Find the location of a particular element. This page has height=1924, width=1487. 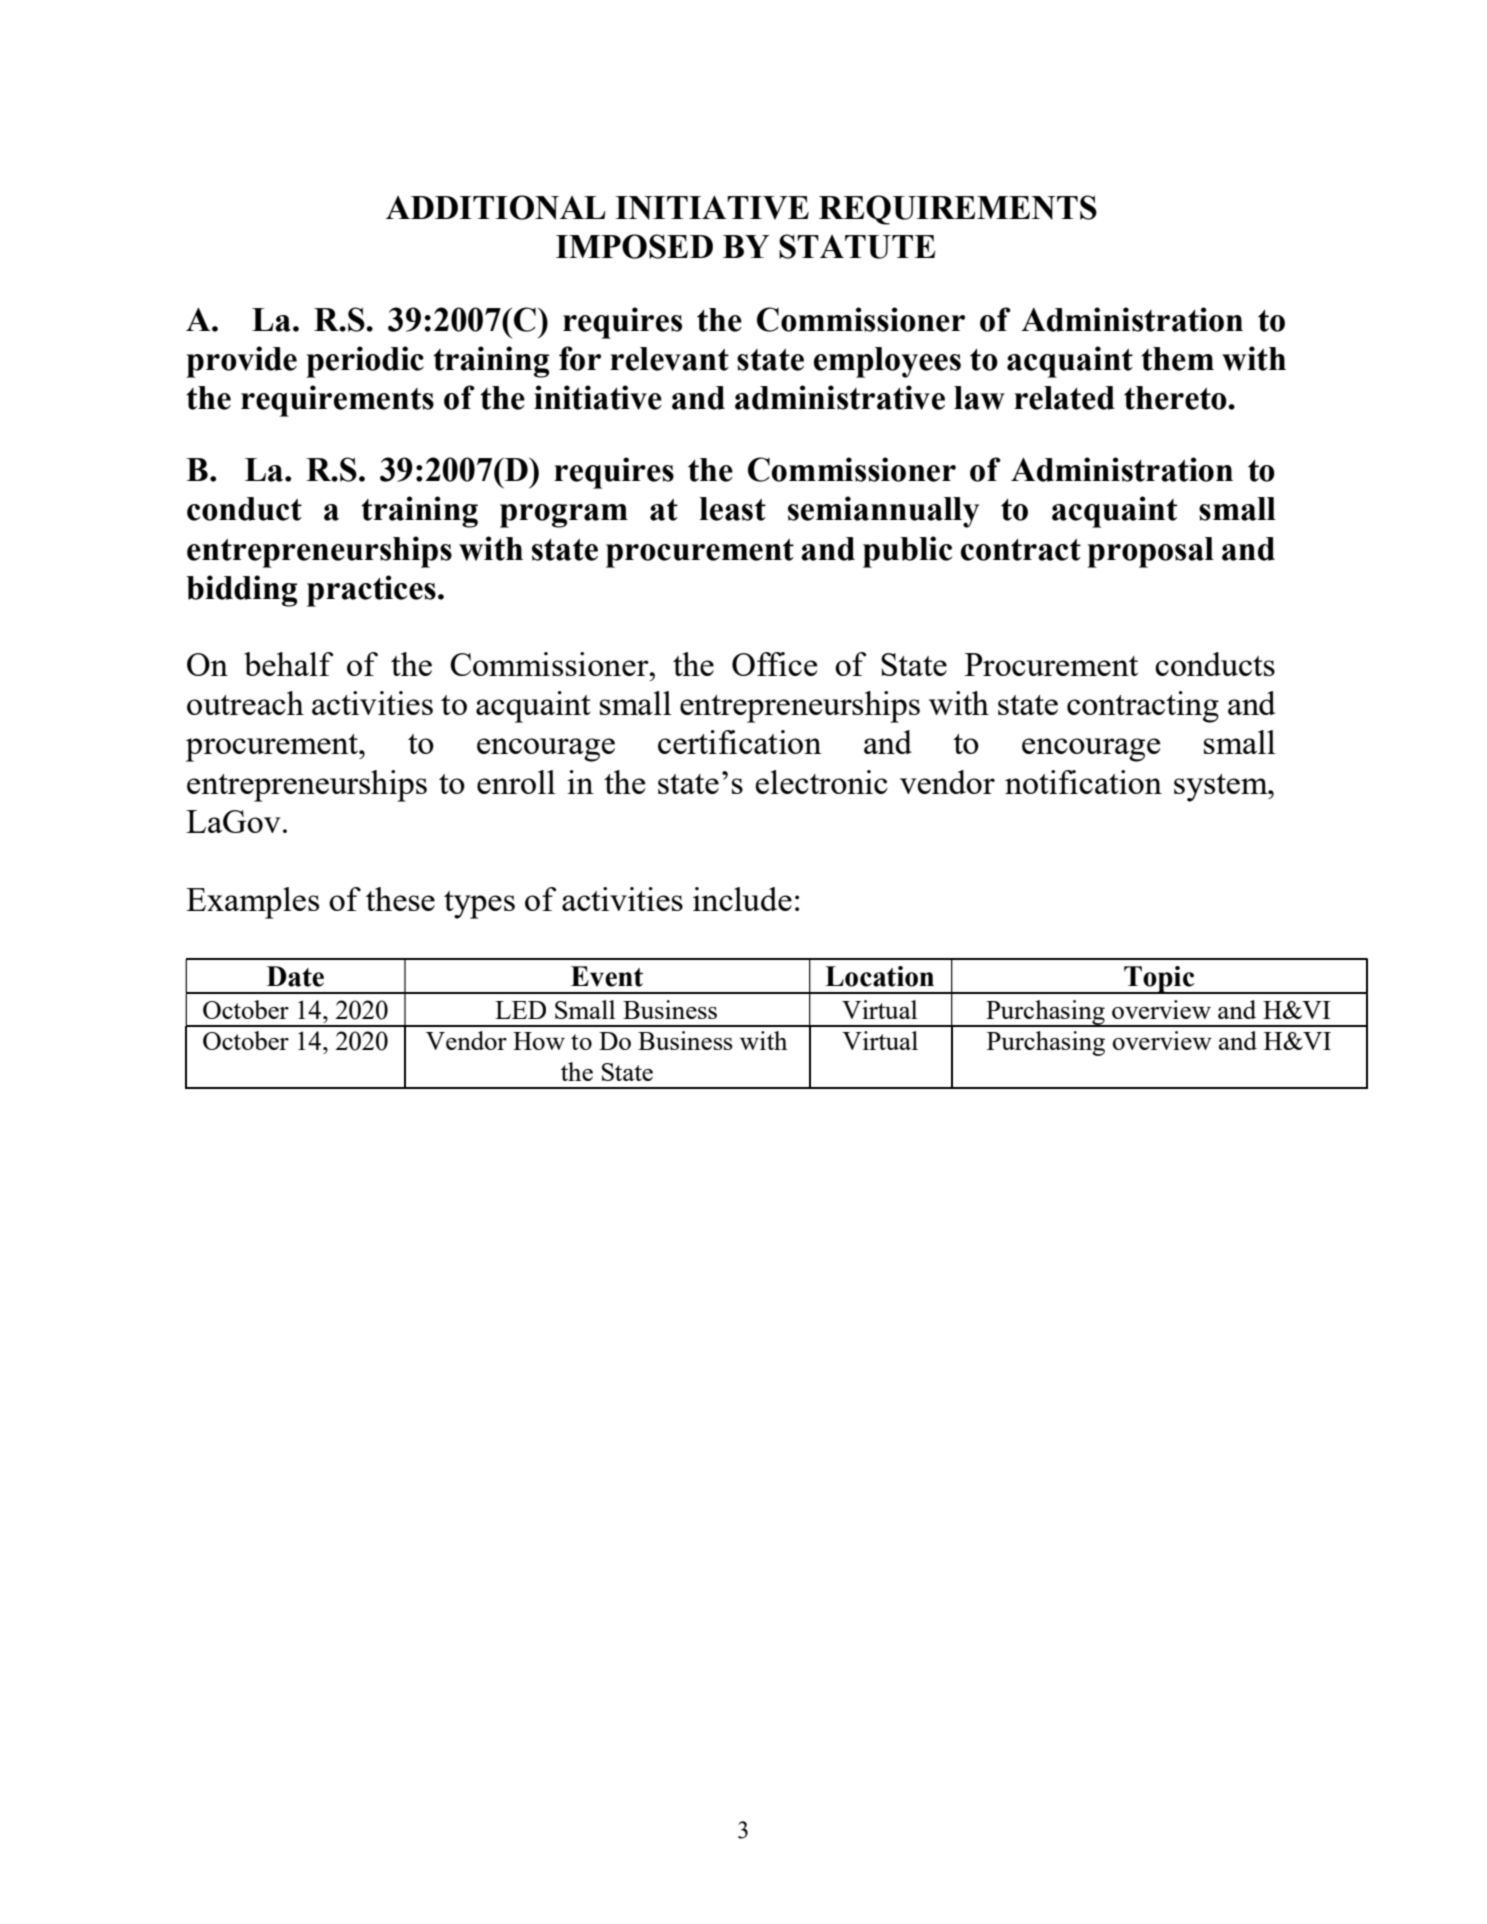

IMPOSED is located at coordinates (634, 246).
